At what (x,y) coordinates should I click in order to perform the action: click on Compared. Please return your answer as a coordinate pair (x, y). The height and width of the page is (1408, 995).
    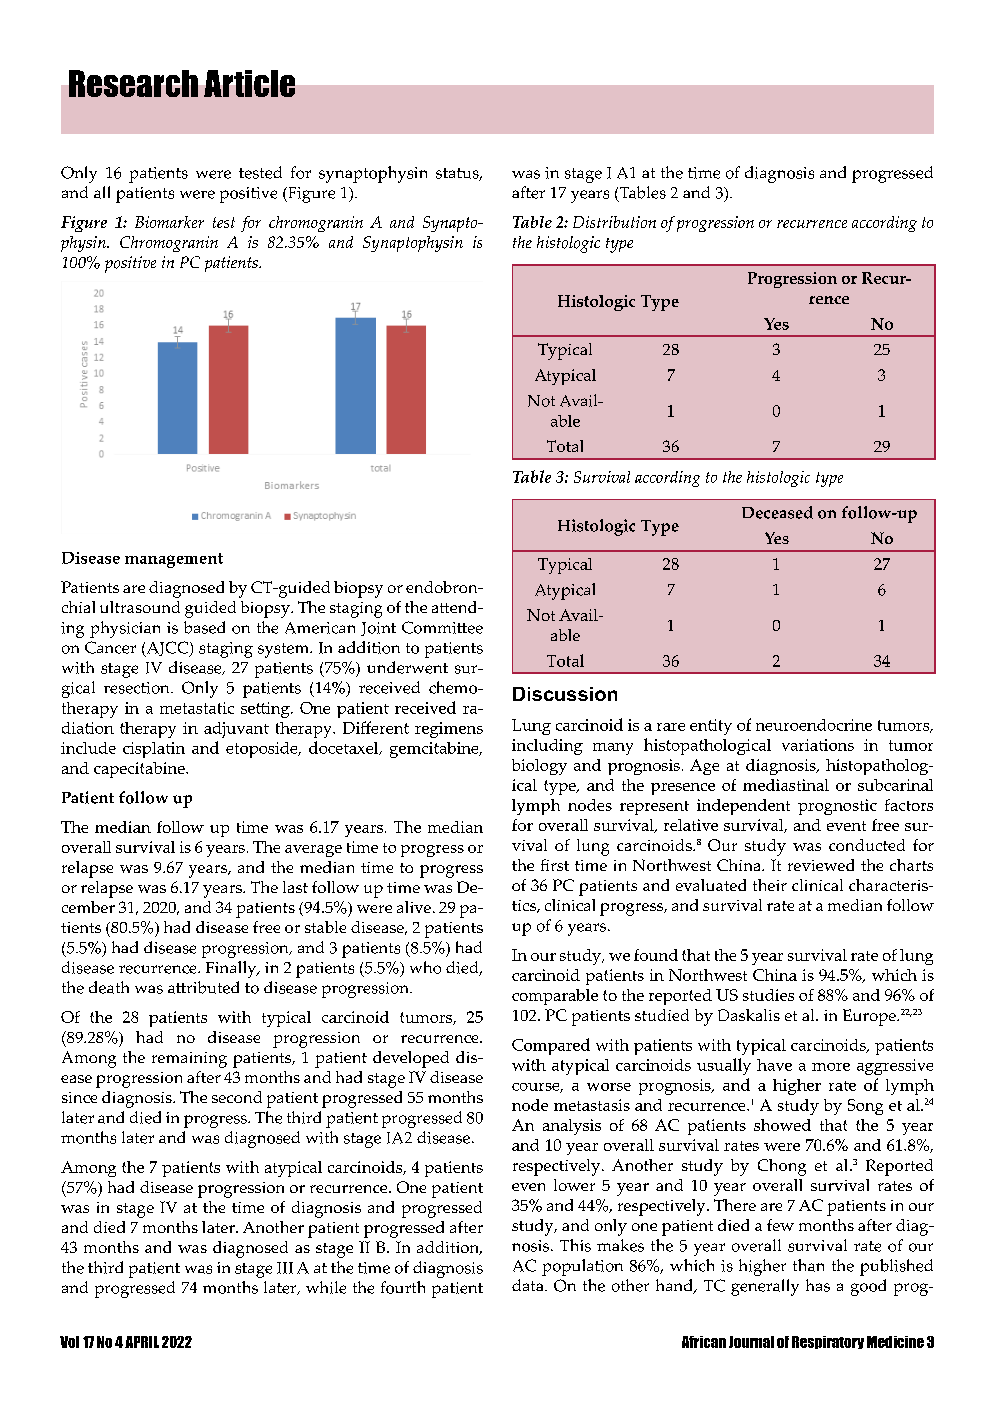
    Looking at the image, I should click on (551, 1046).
